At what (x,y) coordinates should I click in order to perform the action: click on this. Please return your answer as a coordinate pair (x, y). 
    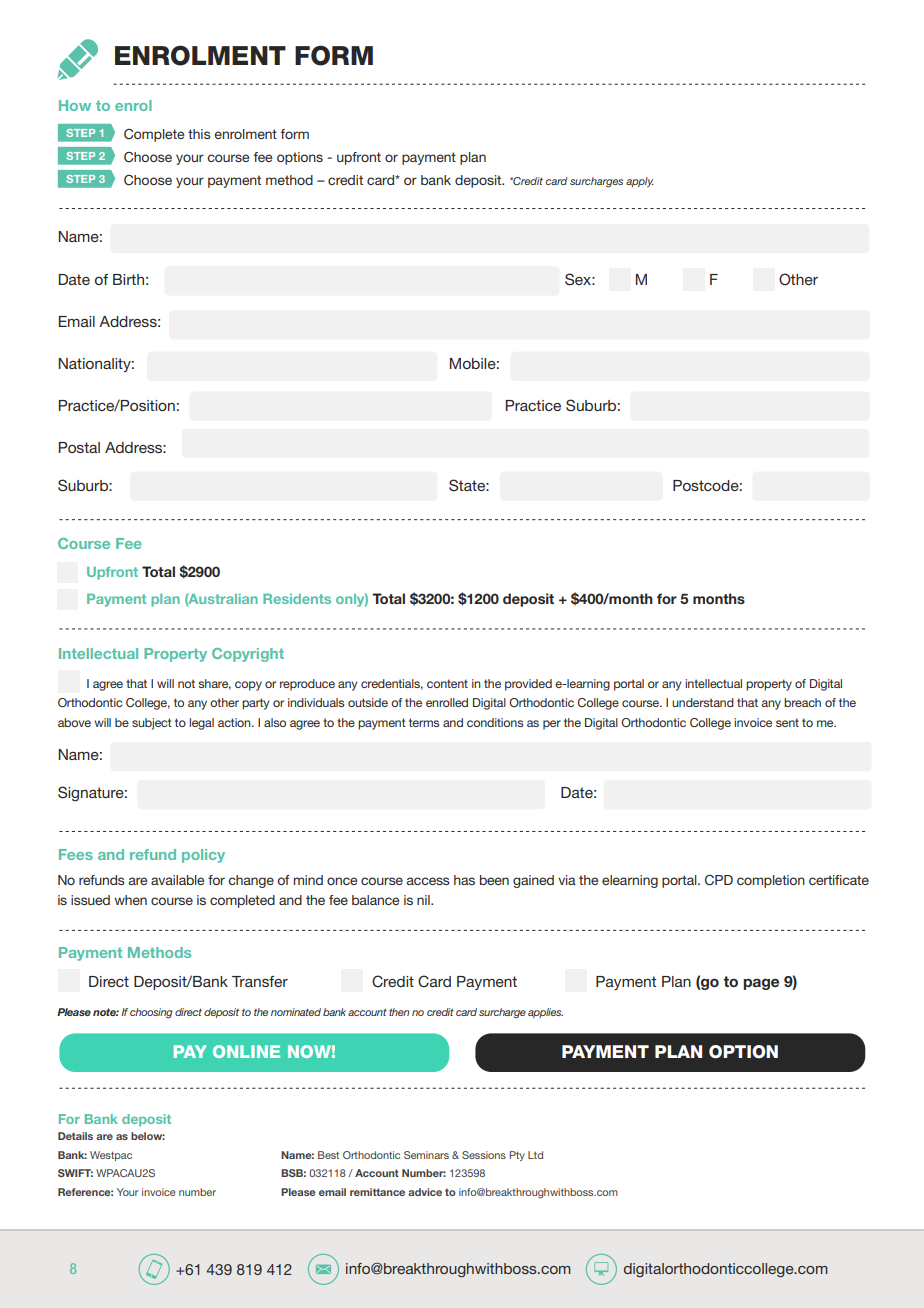
    Looking at the image, I should click on (199, 134).
